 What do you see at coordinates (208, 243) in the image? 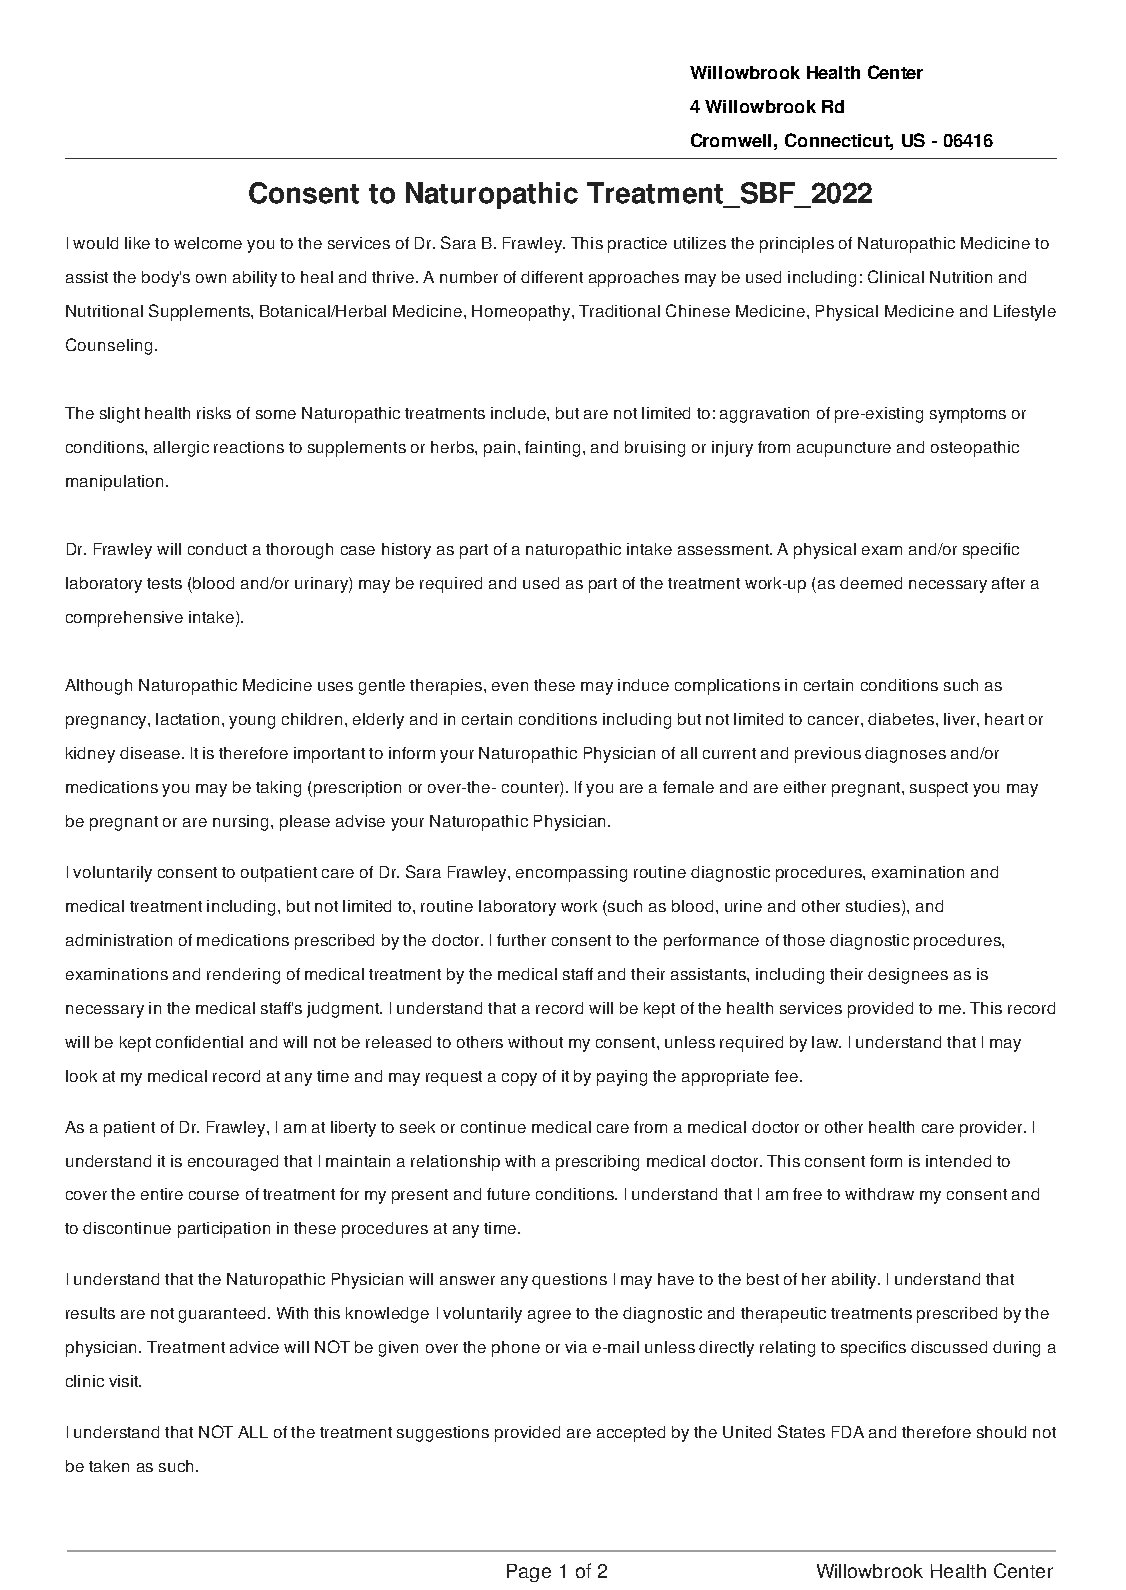
I see `welcome` at bounding box center [208, 243].
